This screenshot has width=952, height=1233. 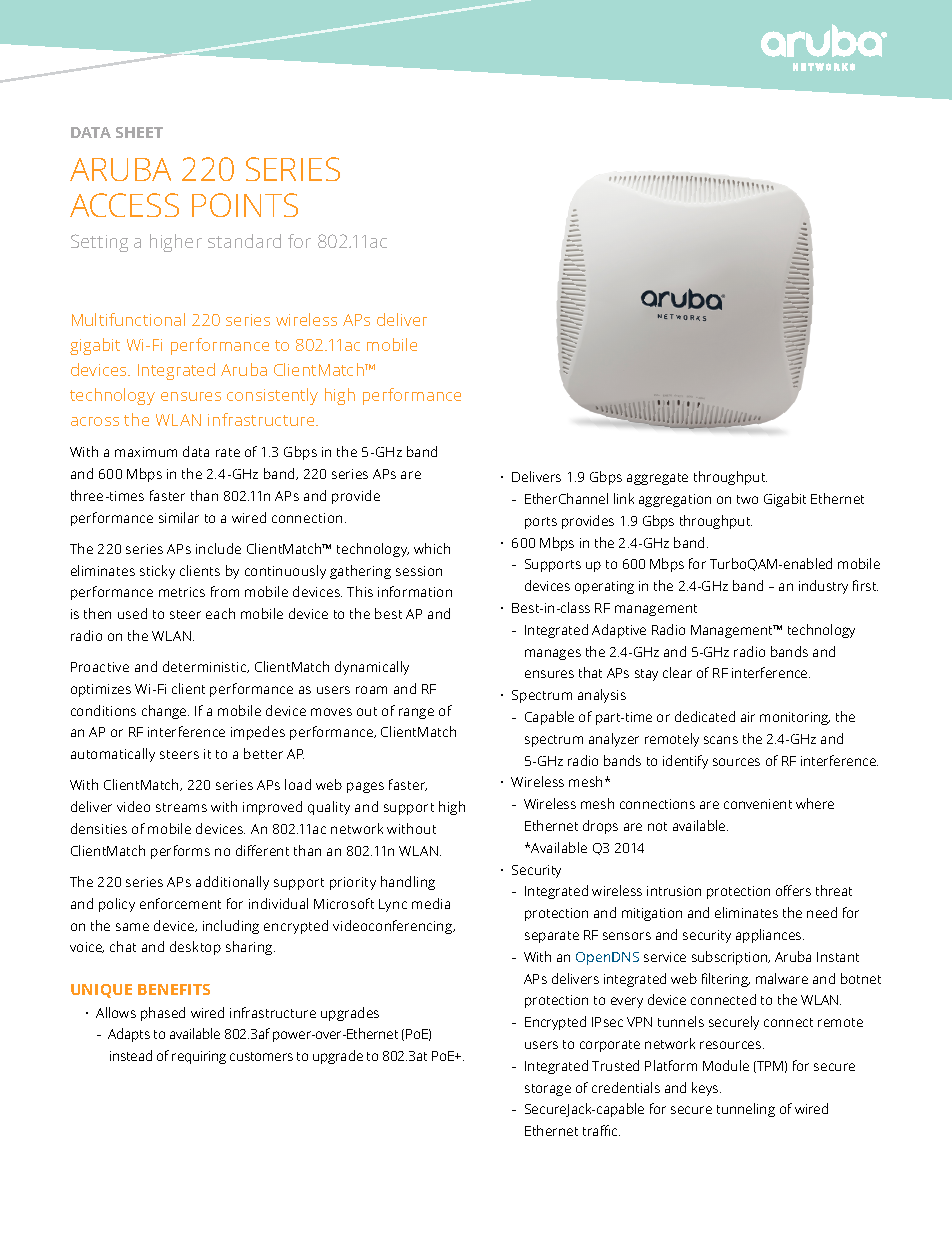 I want to click on storage, so click(x=548, y=1090).
